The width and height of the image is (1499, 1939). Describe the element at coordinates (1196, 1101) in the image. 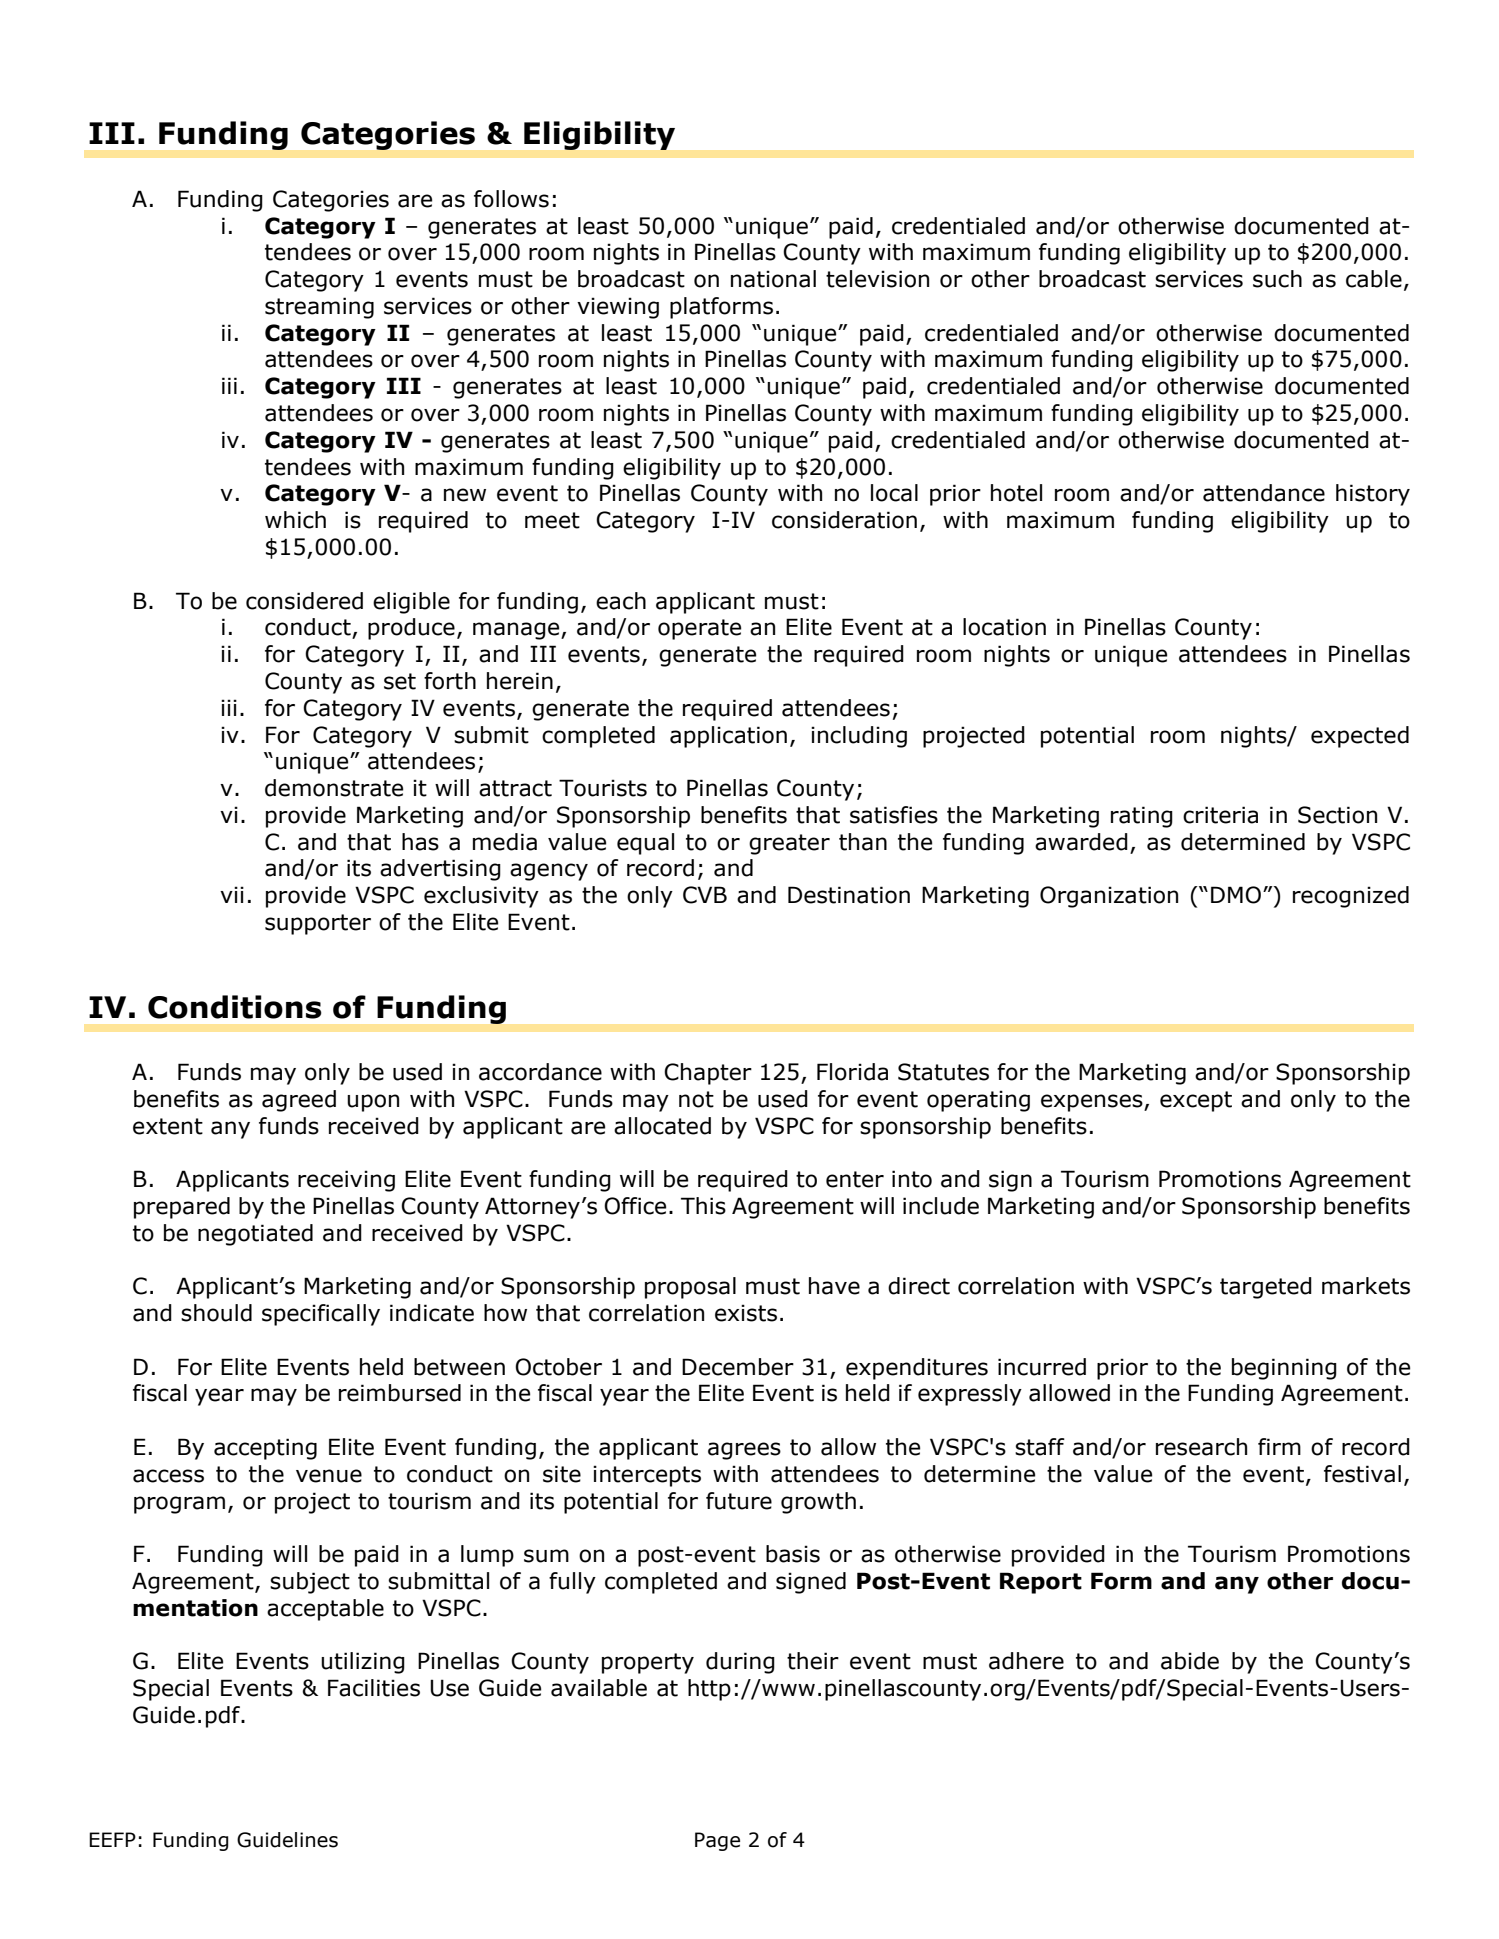

I see `except` at that location.
